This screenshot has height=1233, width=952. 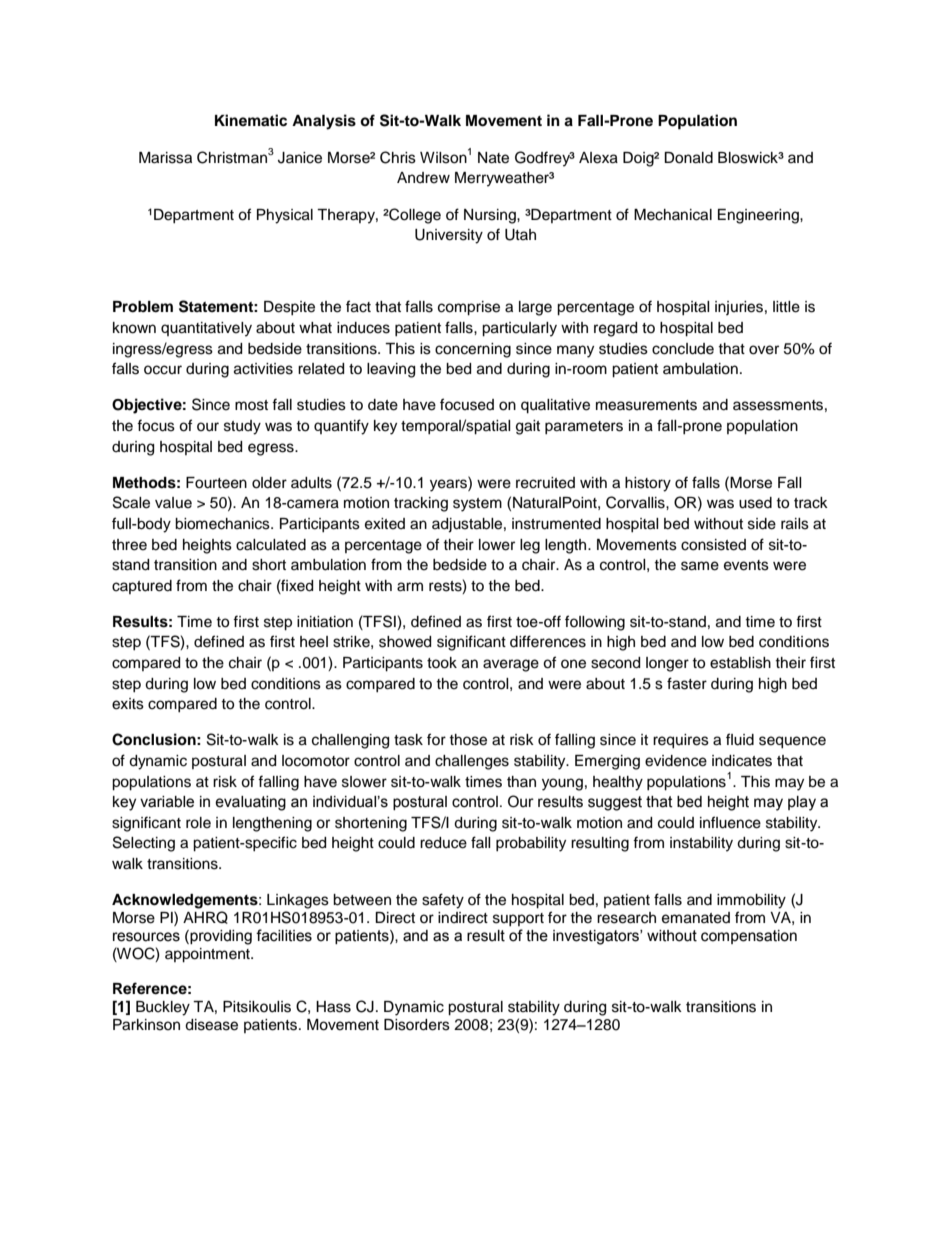 What do you see at coordinates (211, 1025) in the screenshot?
I see `disease` at bounding box center [211, 1025].
